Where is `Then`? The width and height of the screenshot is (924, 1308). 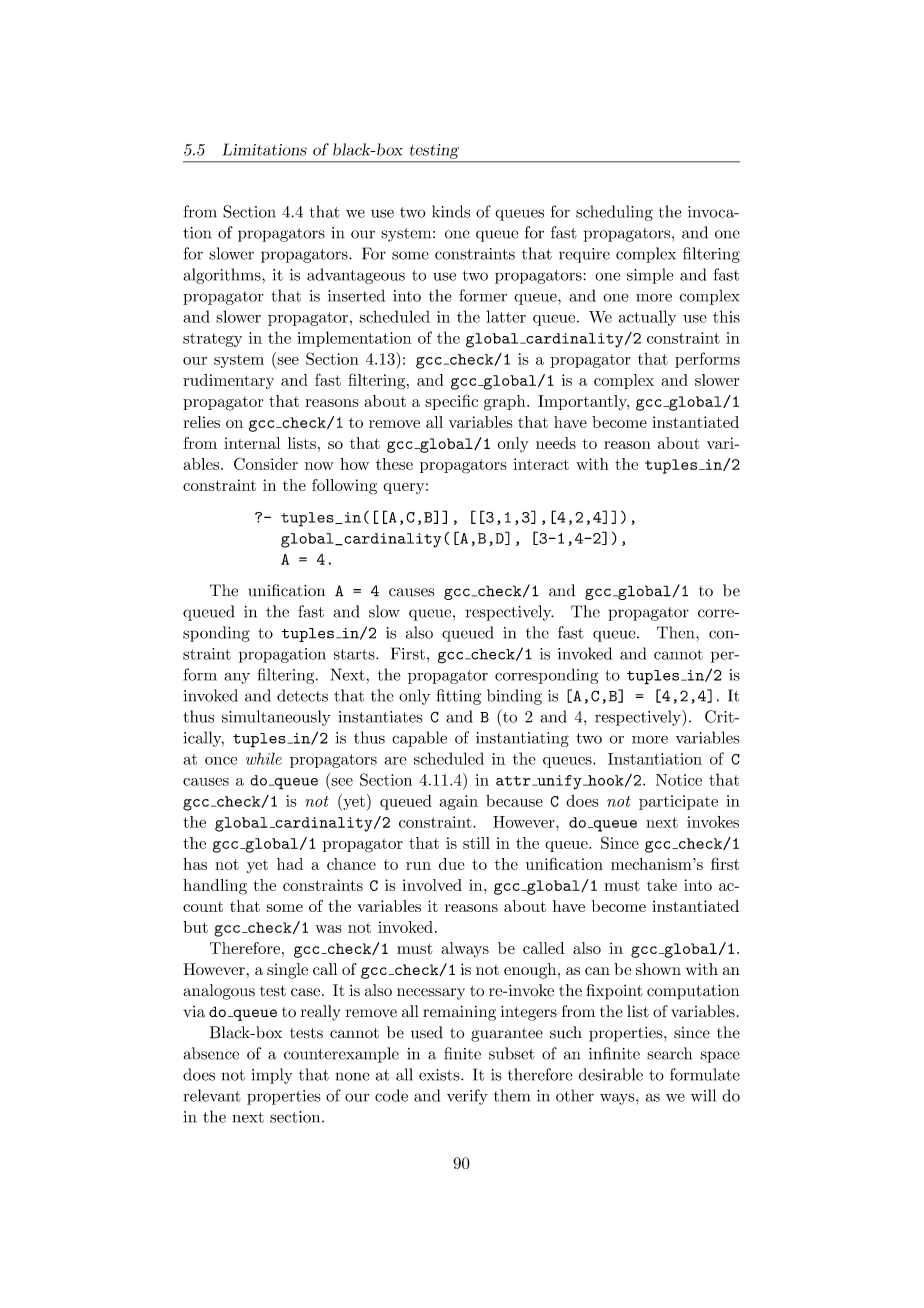
Then is located at coordinates (677, 632).
